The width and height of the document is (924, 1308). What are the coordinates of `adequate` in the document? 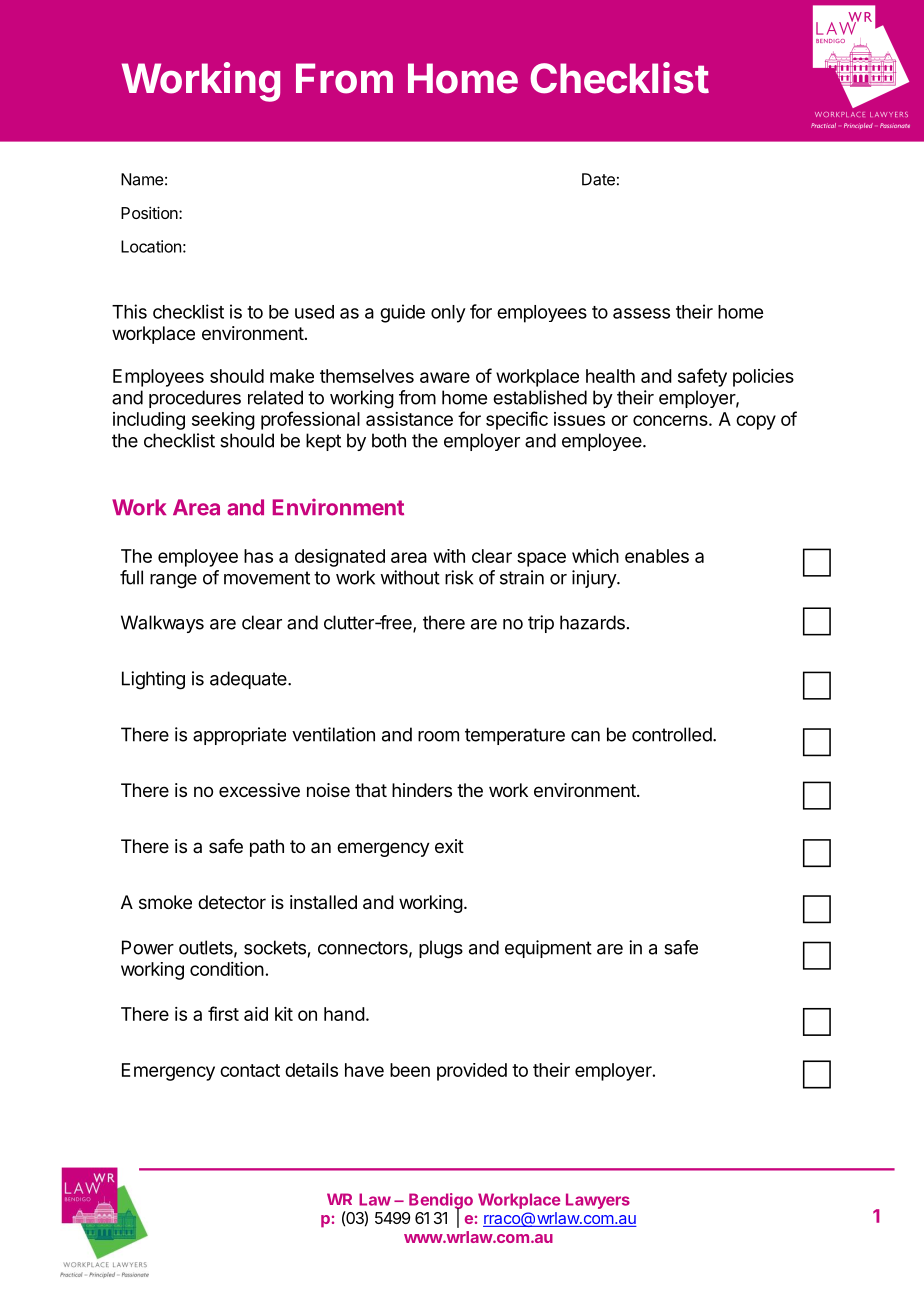 It's located at (249, 680).
